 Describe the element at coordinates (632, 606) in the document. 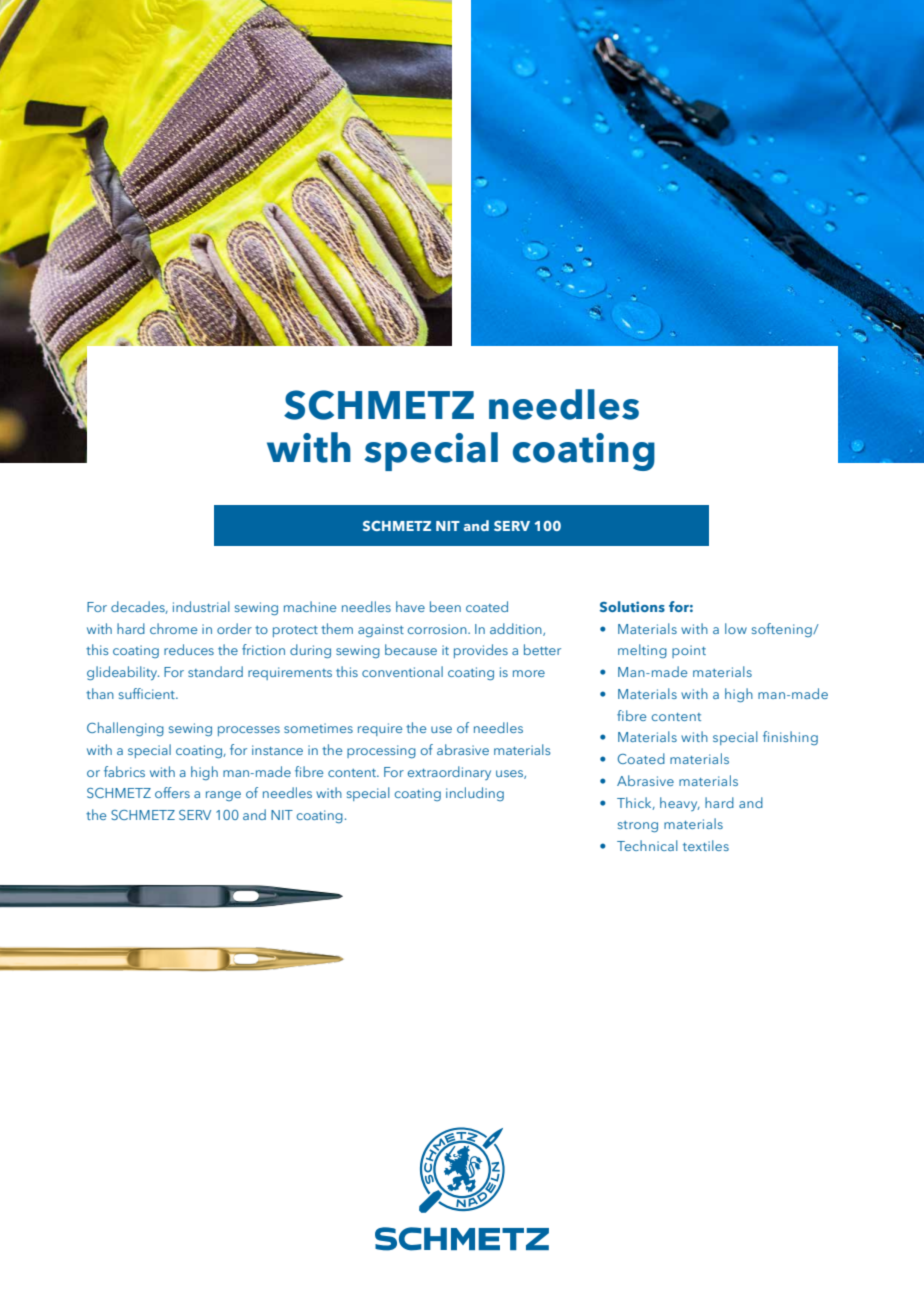

I see `Solutions` at that location.
